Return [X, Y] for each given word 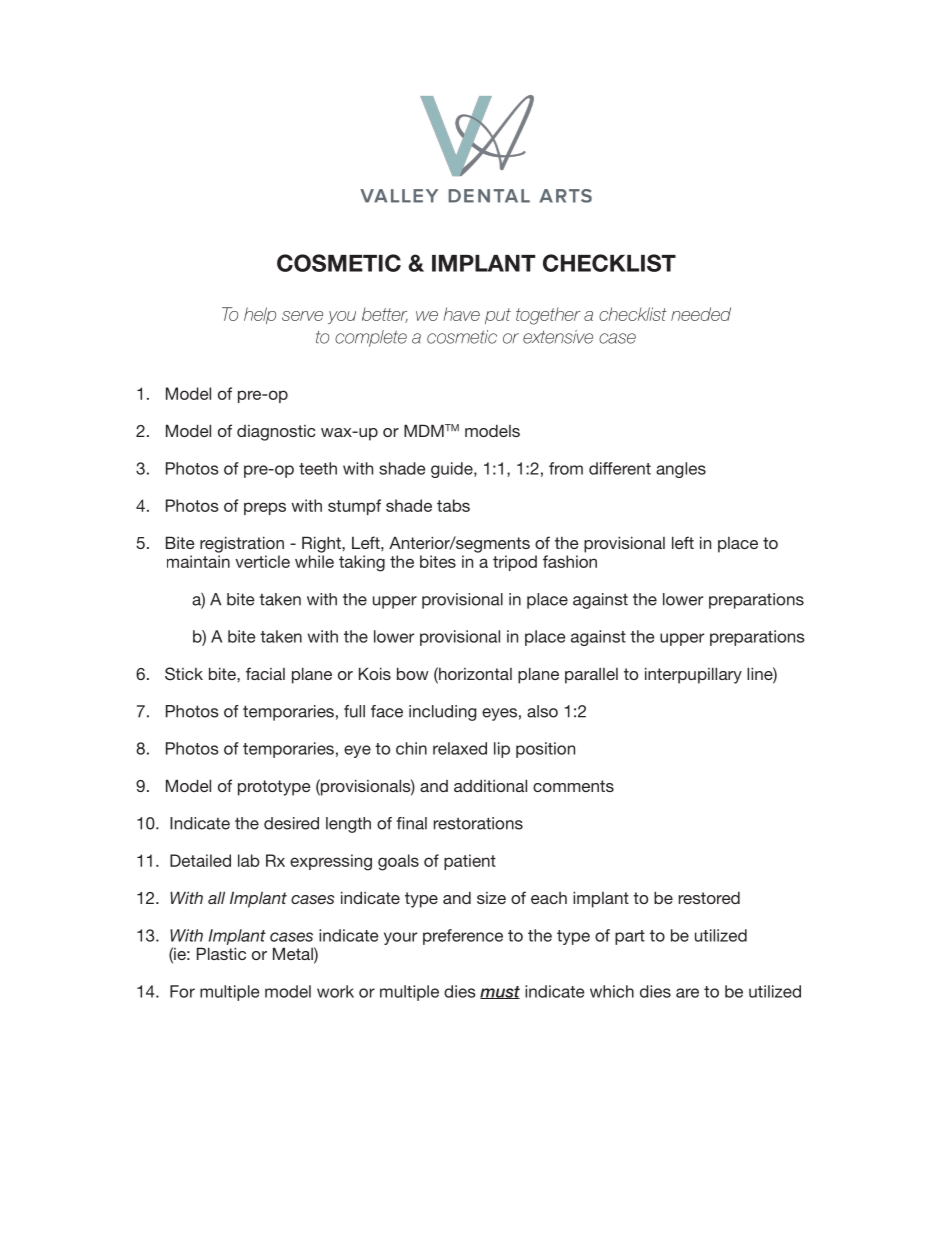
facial [265, 673]
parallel [591, 676]
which [612, 991]
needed [701, 314]
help [260, 315]
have [461, 314]
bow [413, 673]
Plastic [221, 953]
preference [463, 937]
